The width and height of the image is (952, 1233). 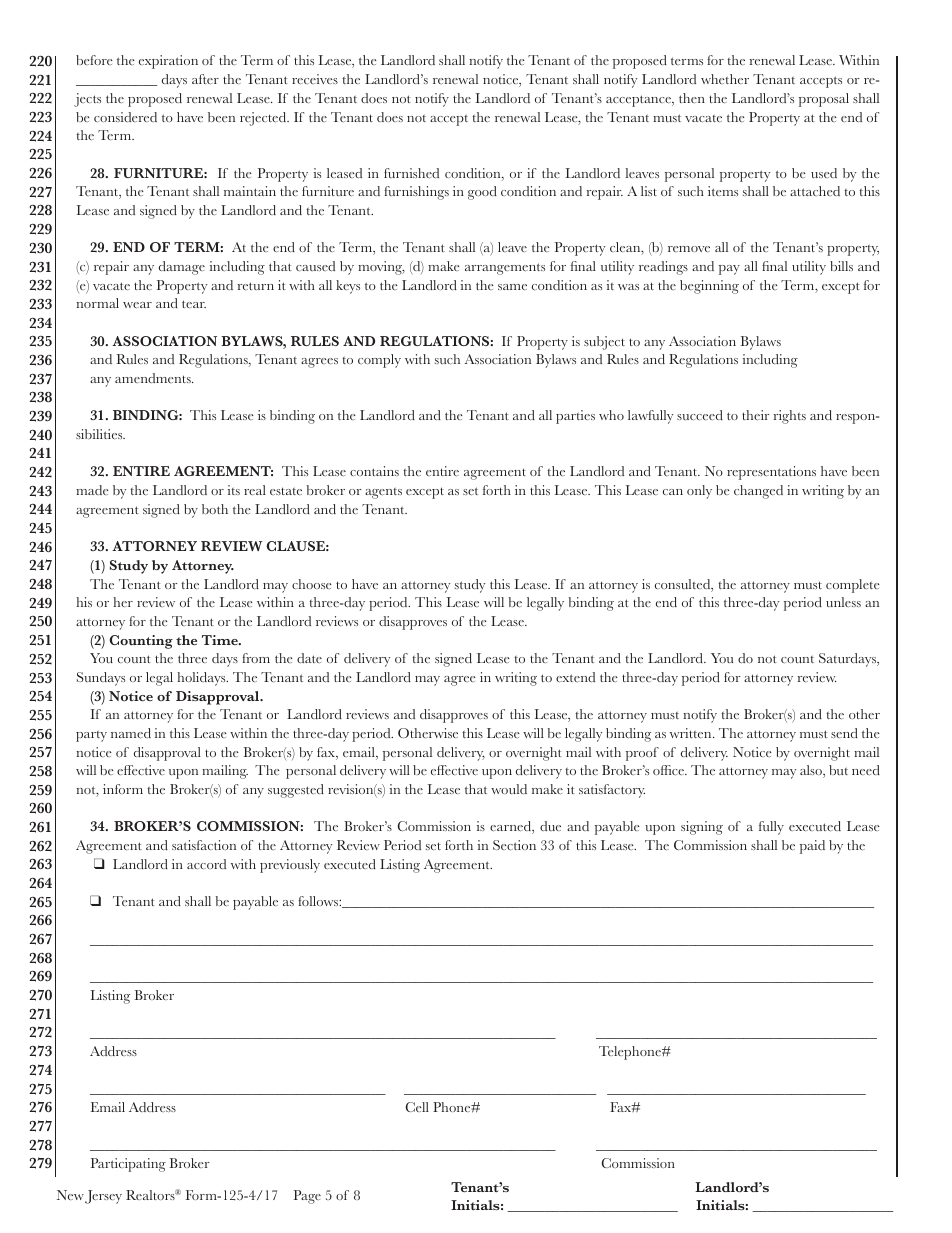 What do you see at coordinates (417, 1107) in the image?
I see `Cell` at bounding box center [417, 1107].
